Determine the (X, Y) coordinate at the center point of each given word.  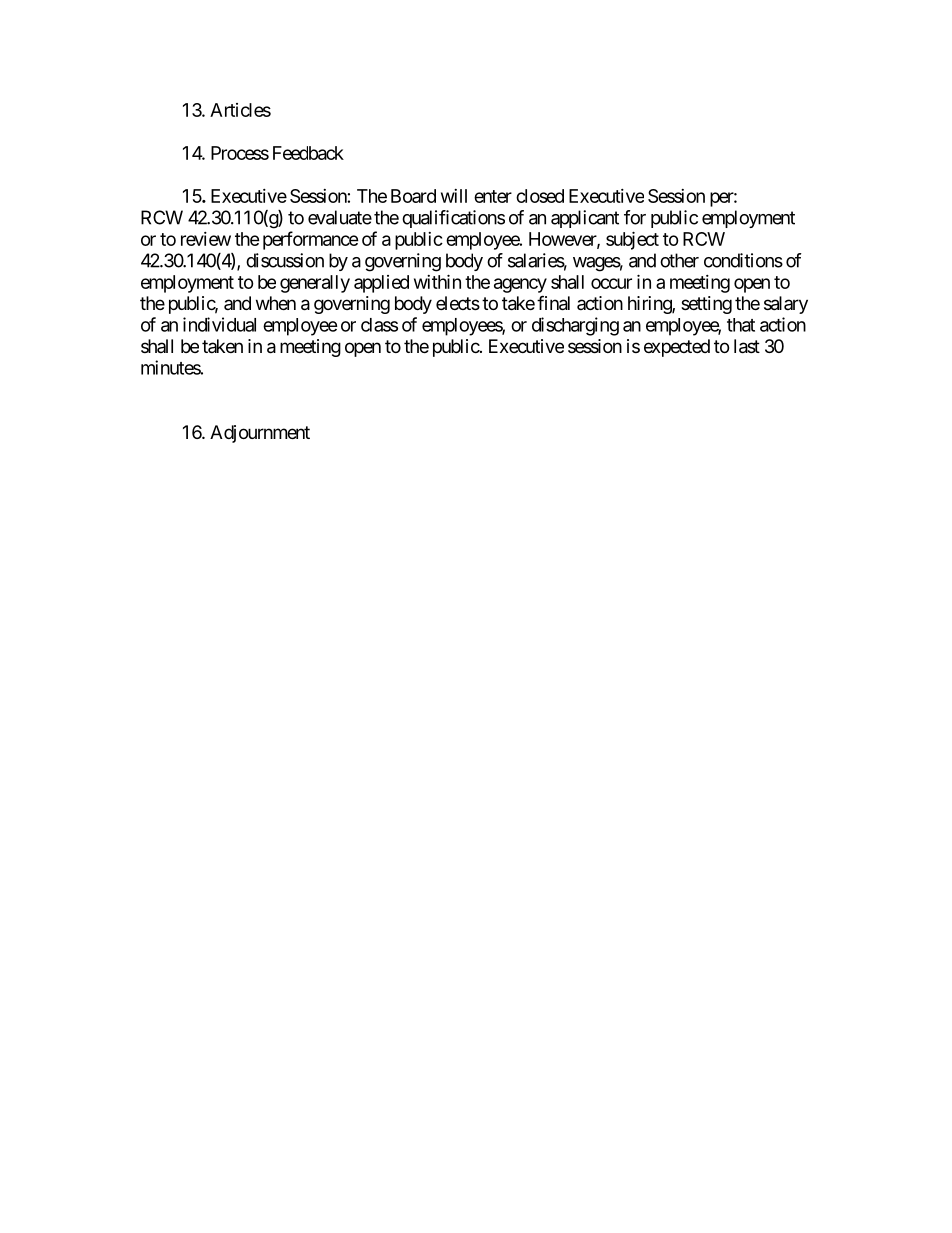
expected (677, 348)
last (747, 346)
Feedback (308, 153)
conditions (743, 260)
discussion (285, 260)
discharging (575, 326)
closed (540, 196)
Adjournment (260, 434)
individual (219, 324)
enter (493, 196)
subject (632, 240)
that (741, 325)
